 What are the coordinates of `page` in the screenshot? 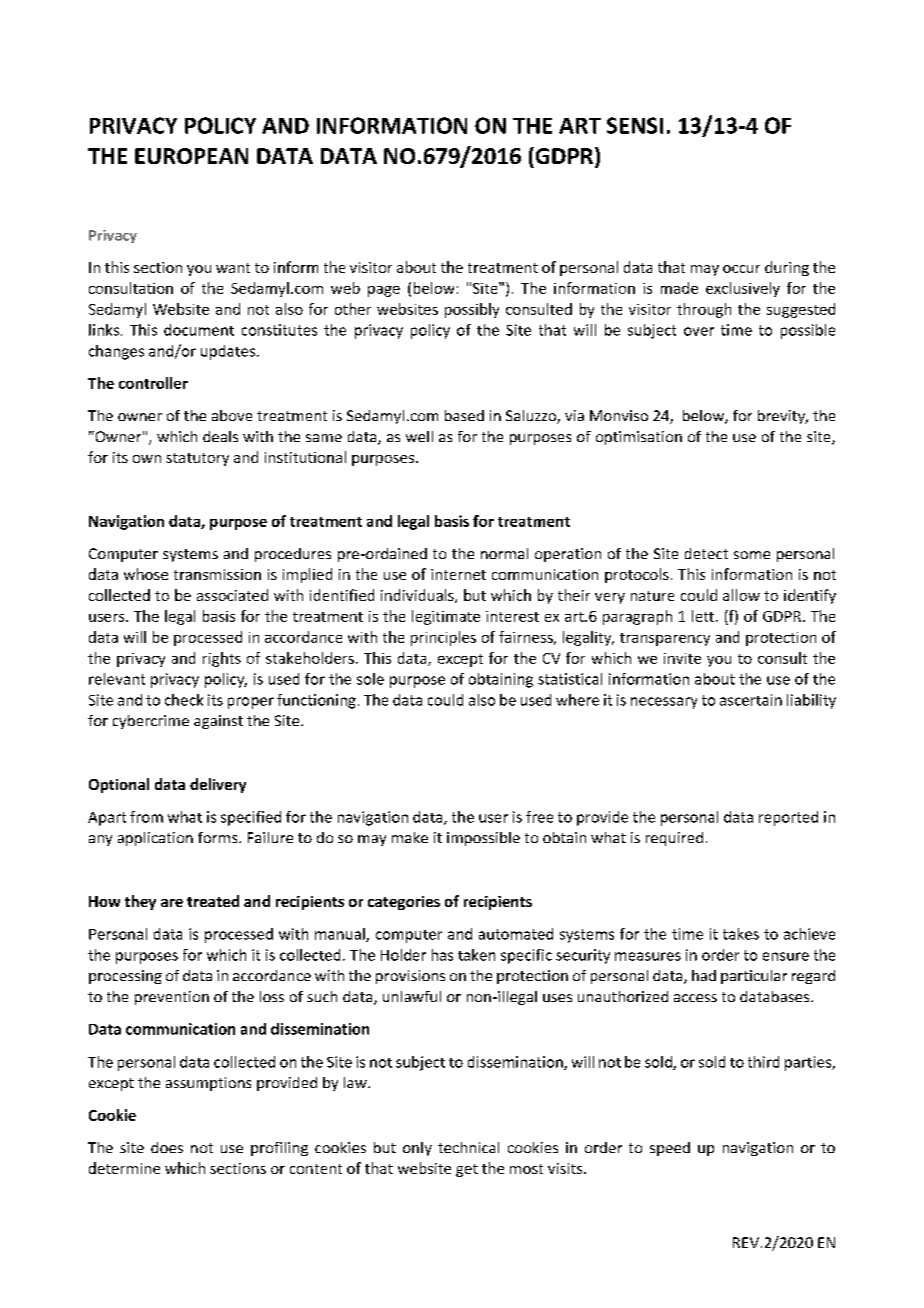 It's located at (384, 291).
